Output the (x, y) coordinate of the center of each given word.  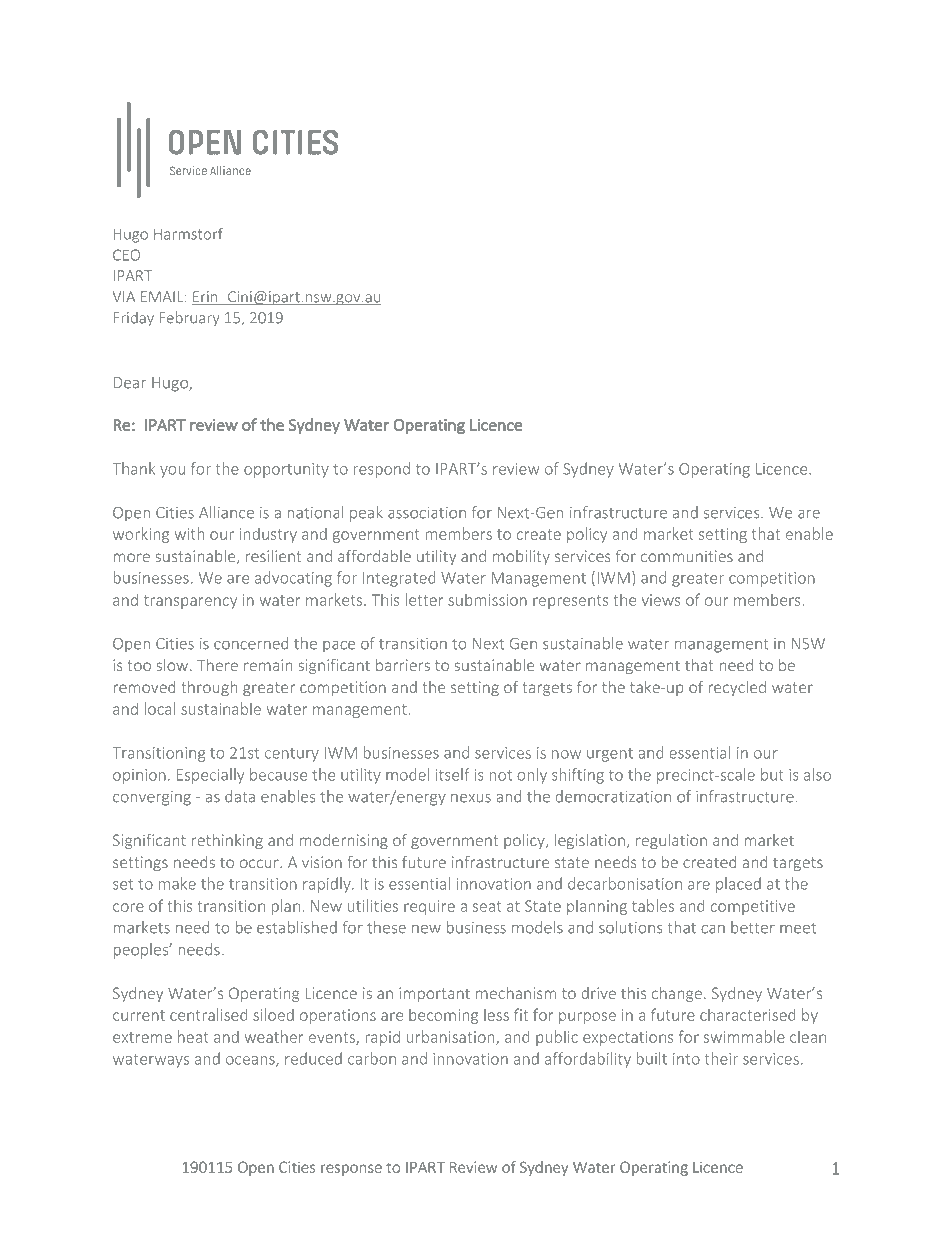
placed (738, 885)
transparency (190, 602)
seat (487, 906)
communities (687, 556)
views (661, 600)
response (351, 1170)
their (721, 1058)
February (189, 318)
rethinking (227, 842)
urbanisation (451, 1037)
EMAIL (163, 297)
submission (487, 600)
